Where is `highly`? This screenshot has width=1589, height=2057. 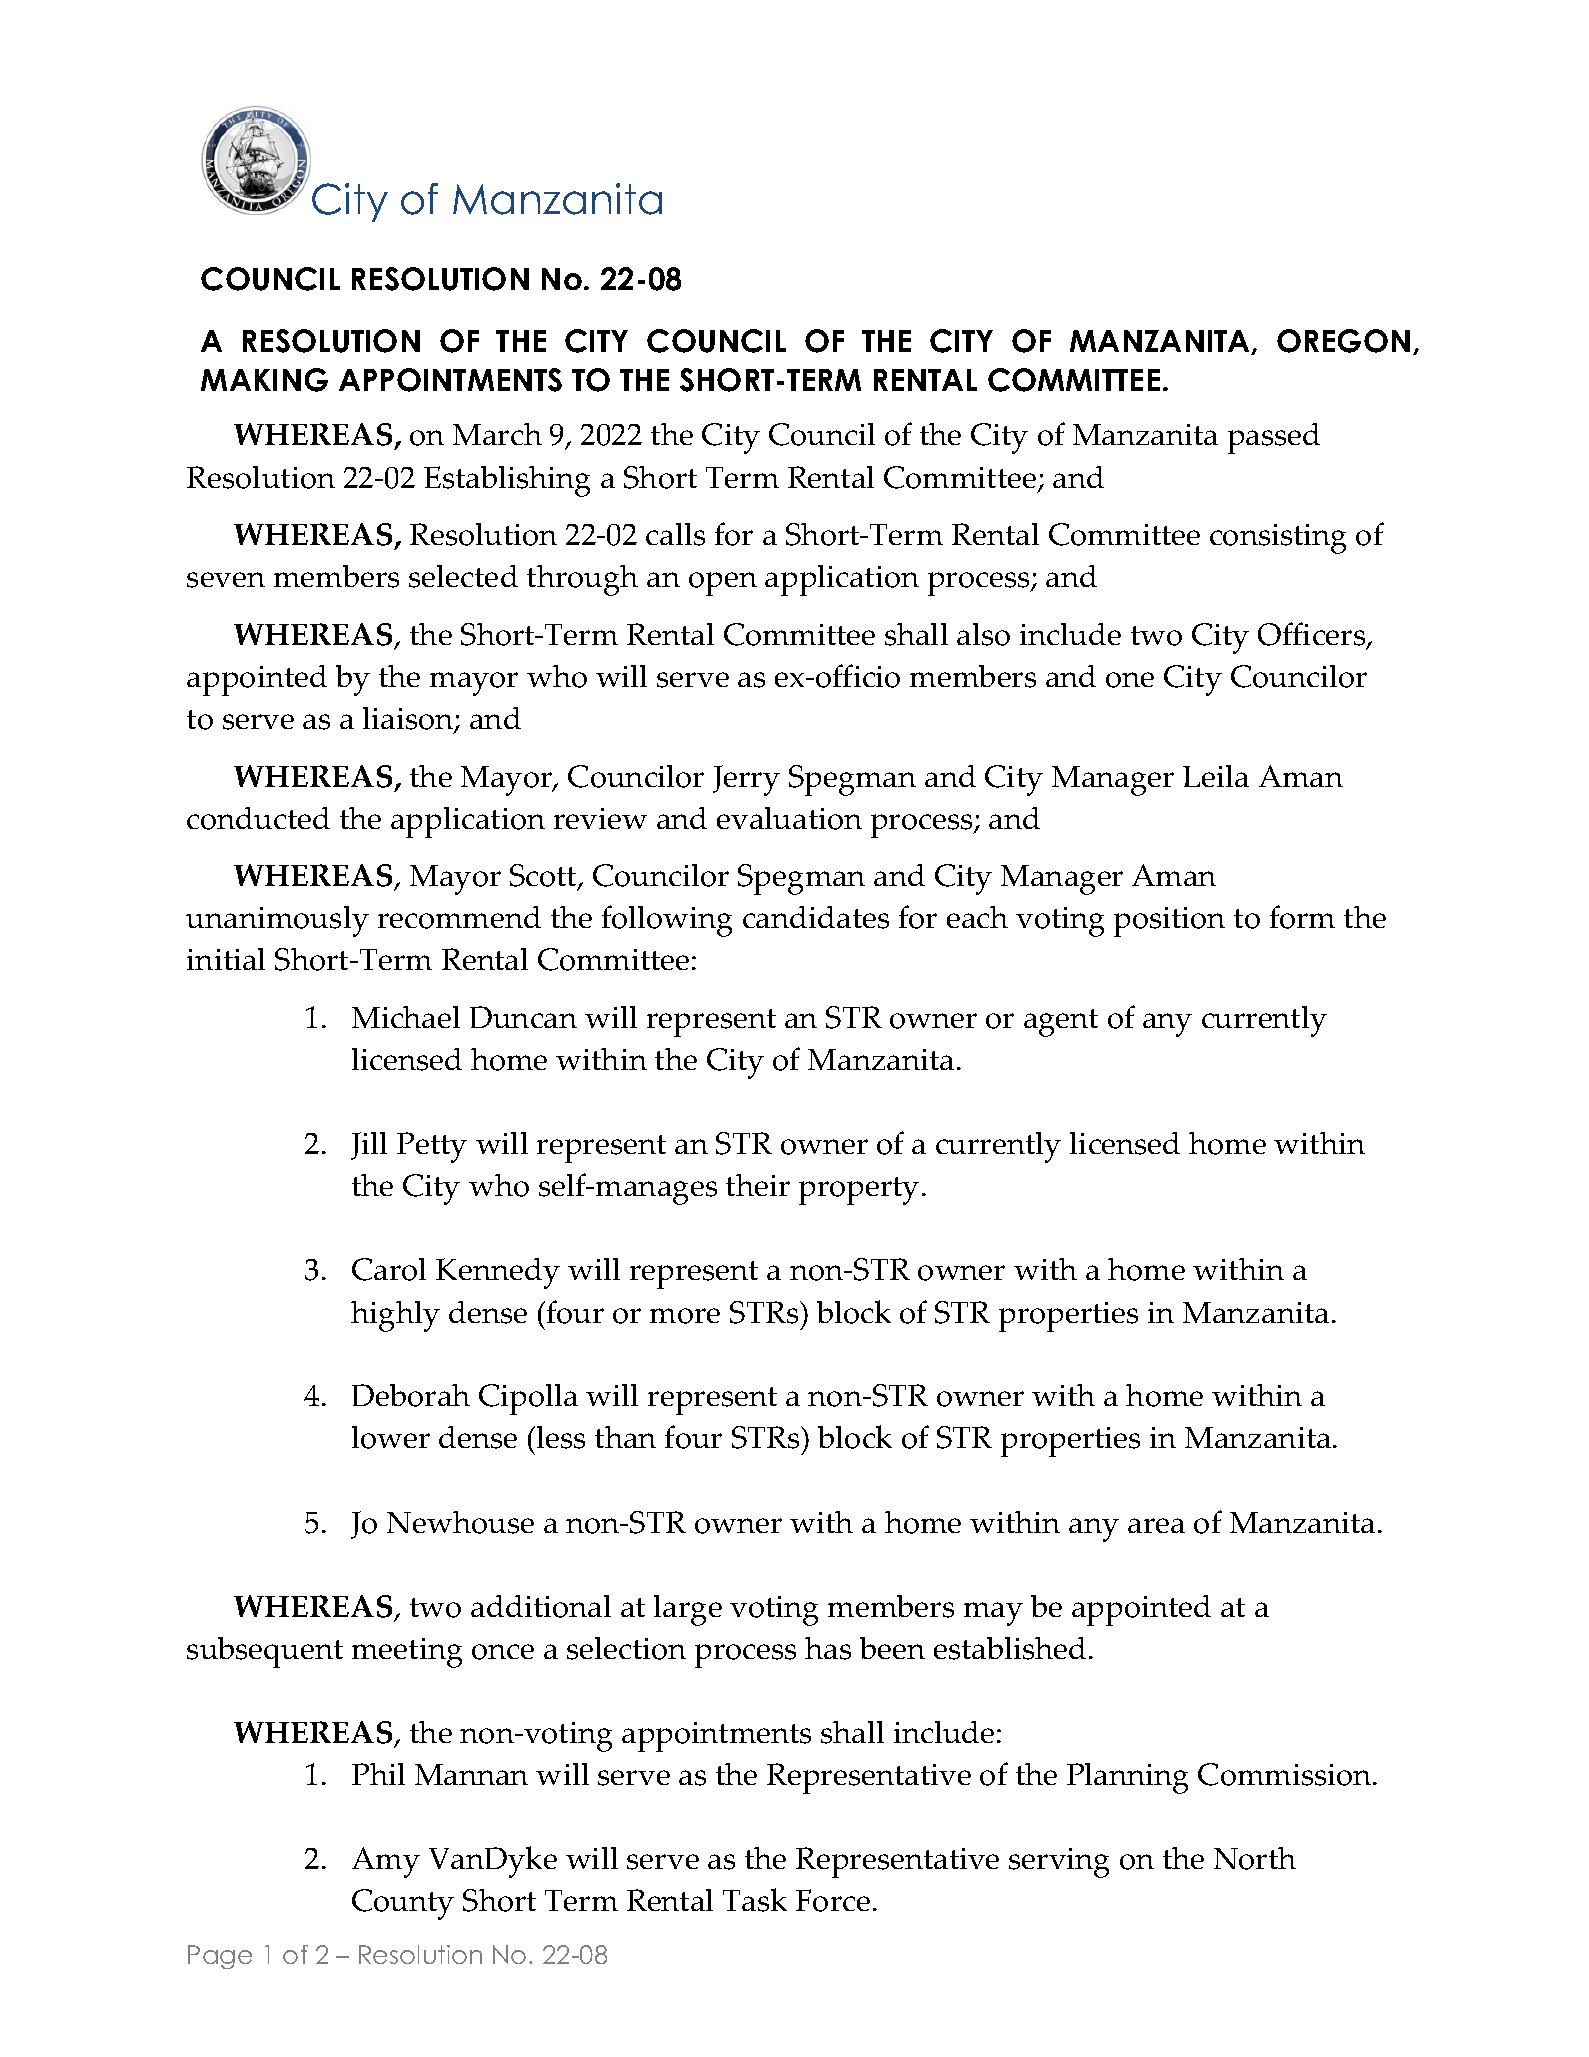 highly is located at coordinates (395, 1316).
